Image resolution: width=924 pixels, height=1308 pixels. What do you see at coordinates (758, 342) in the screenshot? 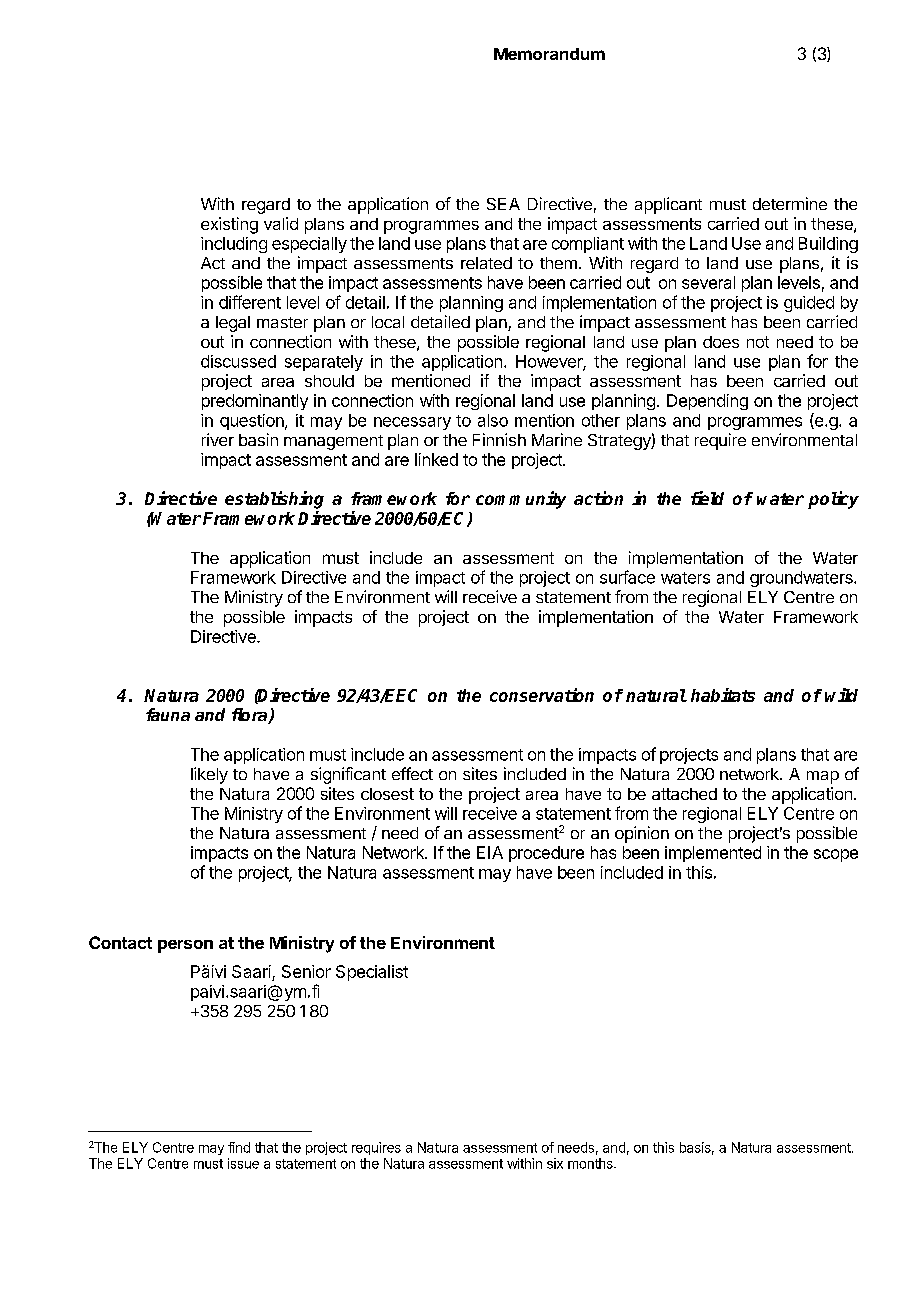
I see `not` at bounding box center [758, 342].
